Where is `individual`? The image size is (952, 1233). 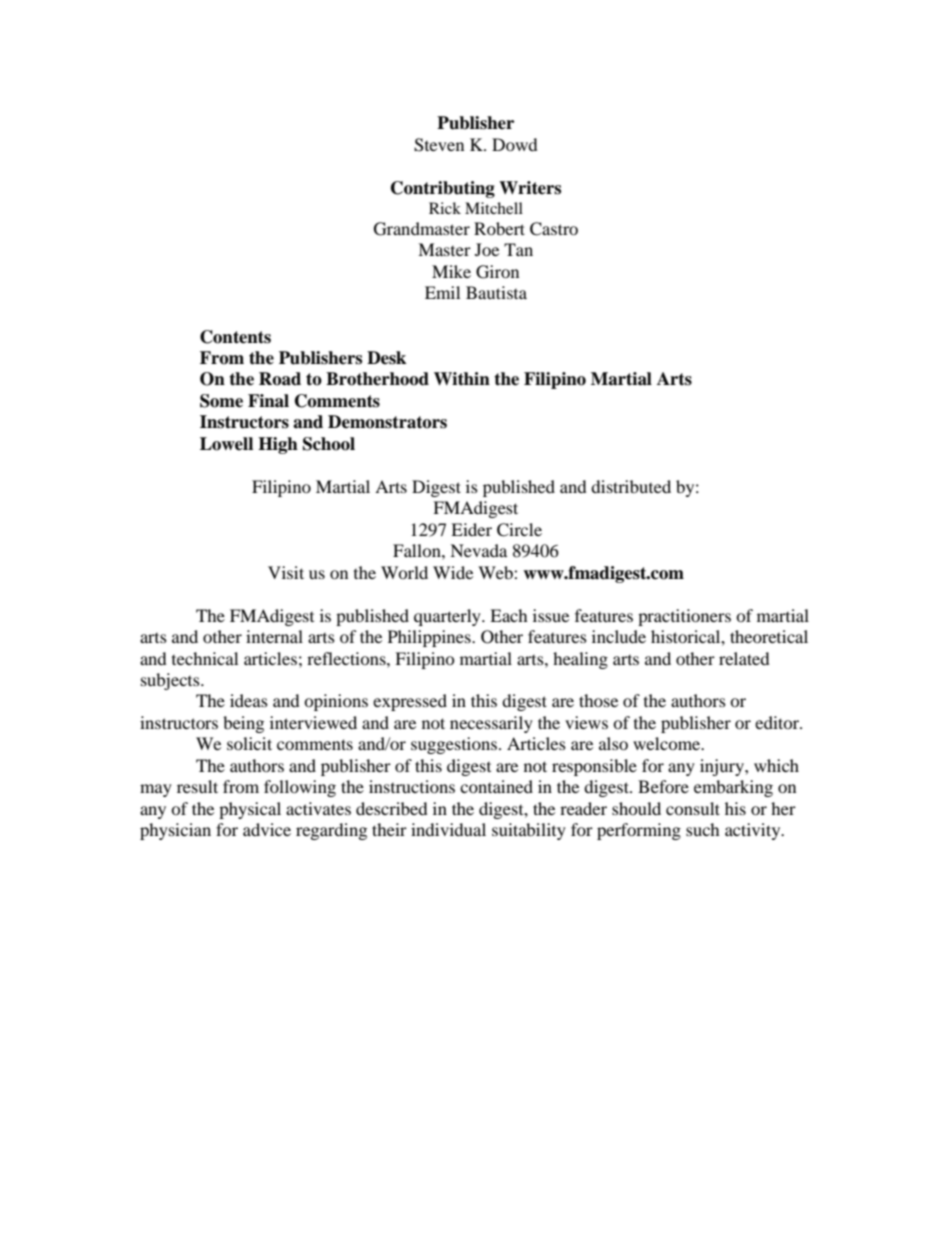
individual is located at coordinates (448, 829).
